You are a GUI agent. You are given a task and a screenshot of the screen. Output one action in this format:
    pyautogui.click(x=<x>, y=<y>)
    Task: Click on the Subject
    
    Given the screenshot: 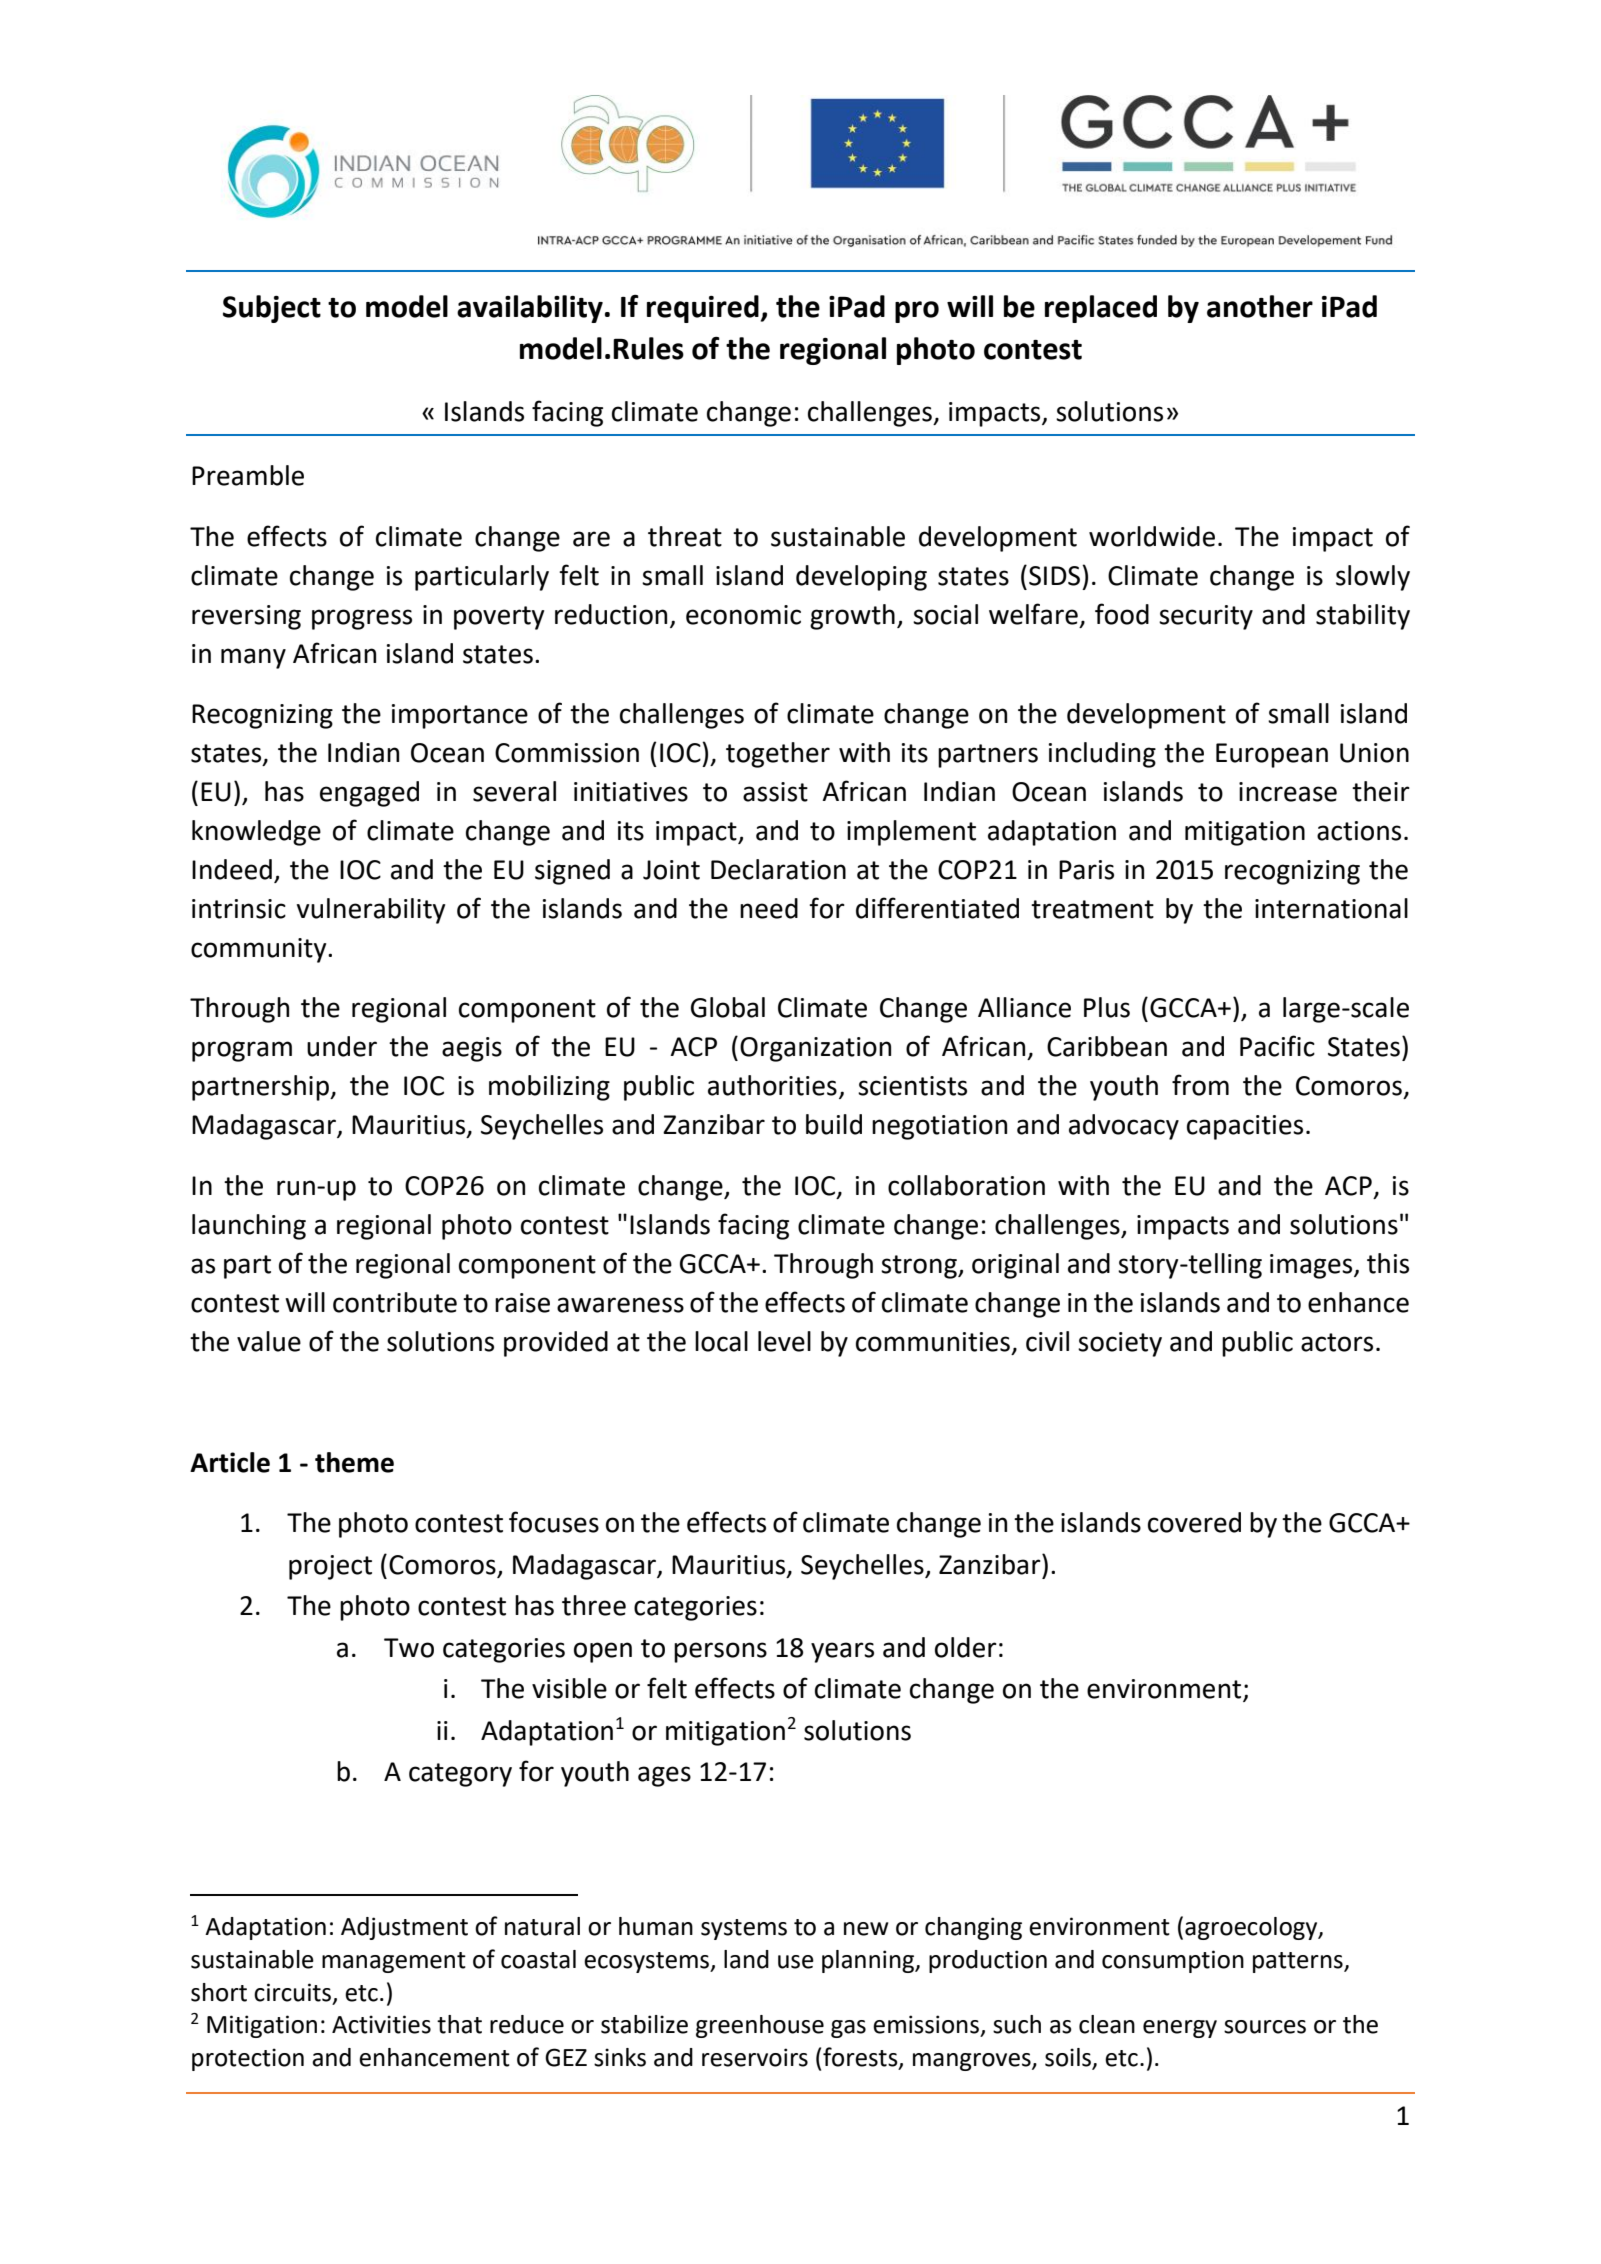 What is the action you would take?
    pyautogui.click(x=272, y=309)
